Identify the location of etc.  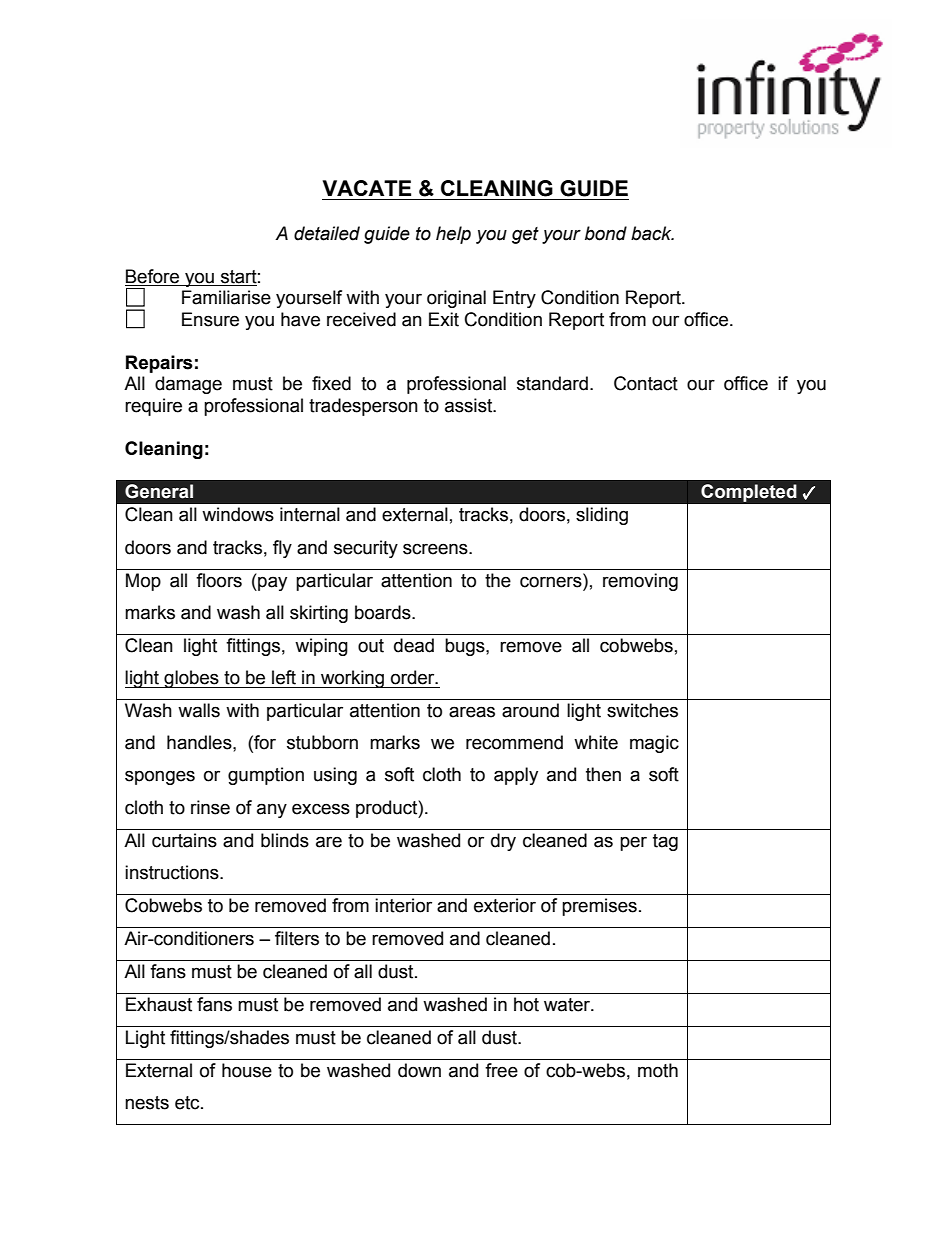
(188, 1103).
